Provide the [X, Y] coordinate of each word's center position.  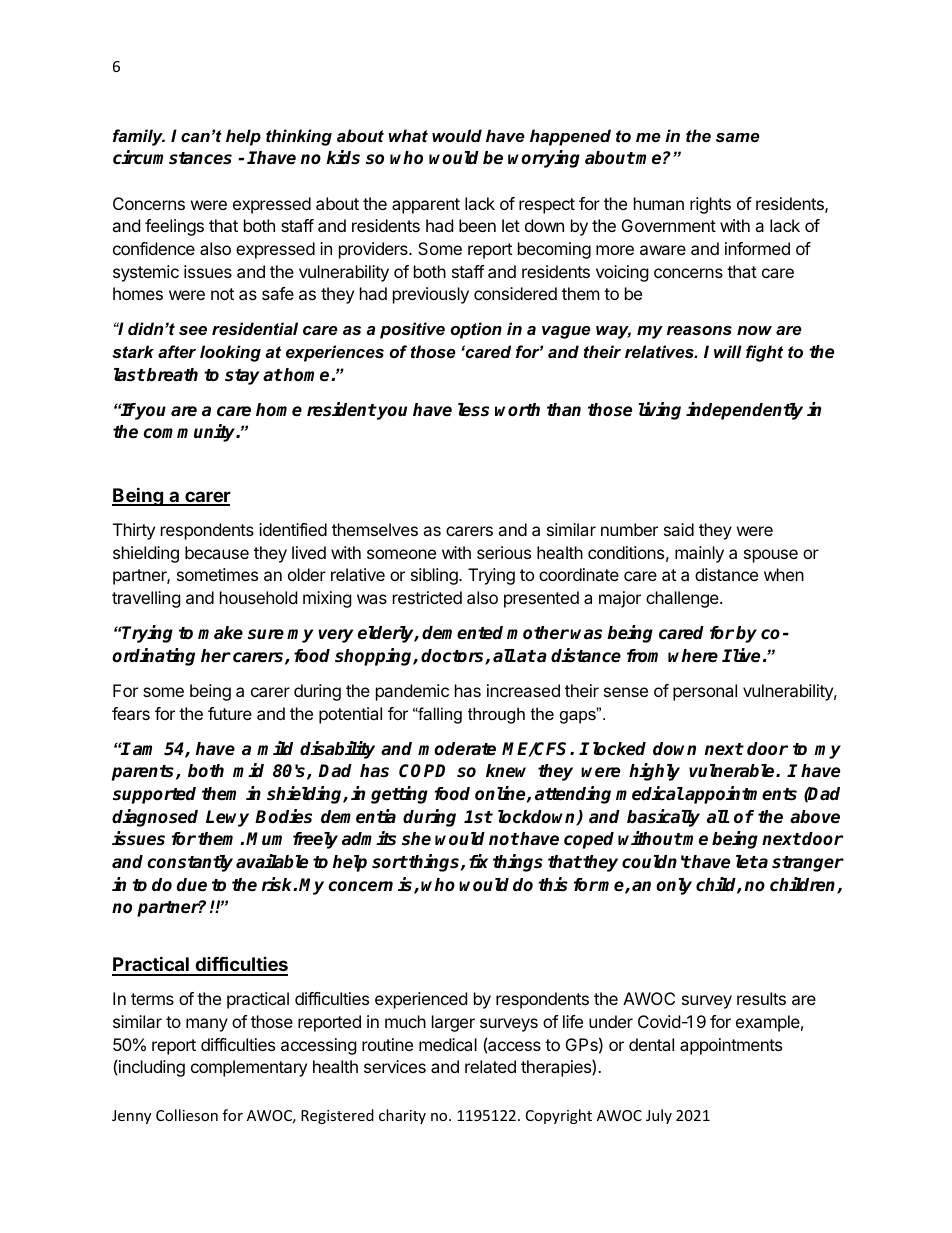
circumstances [172, 157]
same [738, 137]
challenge [683, 599]
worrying [544, 159]
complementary [249, 1068]
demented [462, 633]
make [220, 633]
